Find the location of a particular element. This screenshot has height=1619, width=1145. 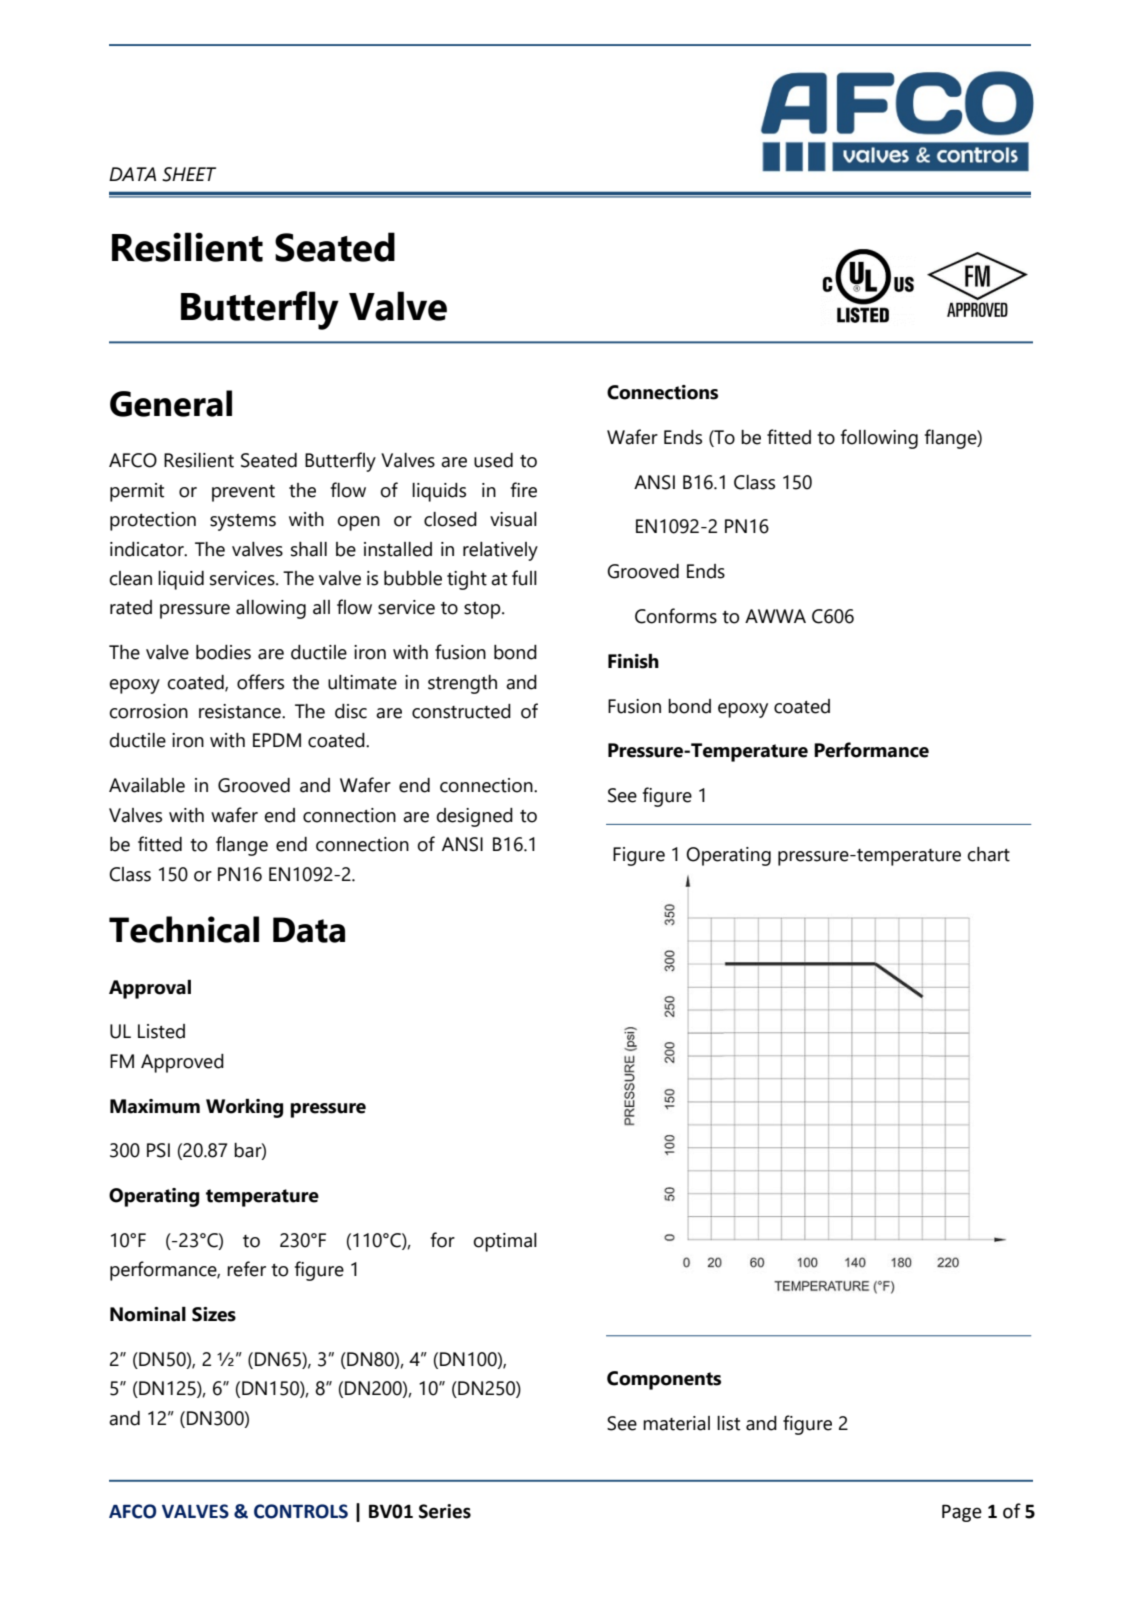

full is located at coordinates (524, 578).
